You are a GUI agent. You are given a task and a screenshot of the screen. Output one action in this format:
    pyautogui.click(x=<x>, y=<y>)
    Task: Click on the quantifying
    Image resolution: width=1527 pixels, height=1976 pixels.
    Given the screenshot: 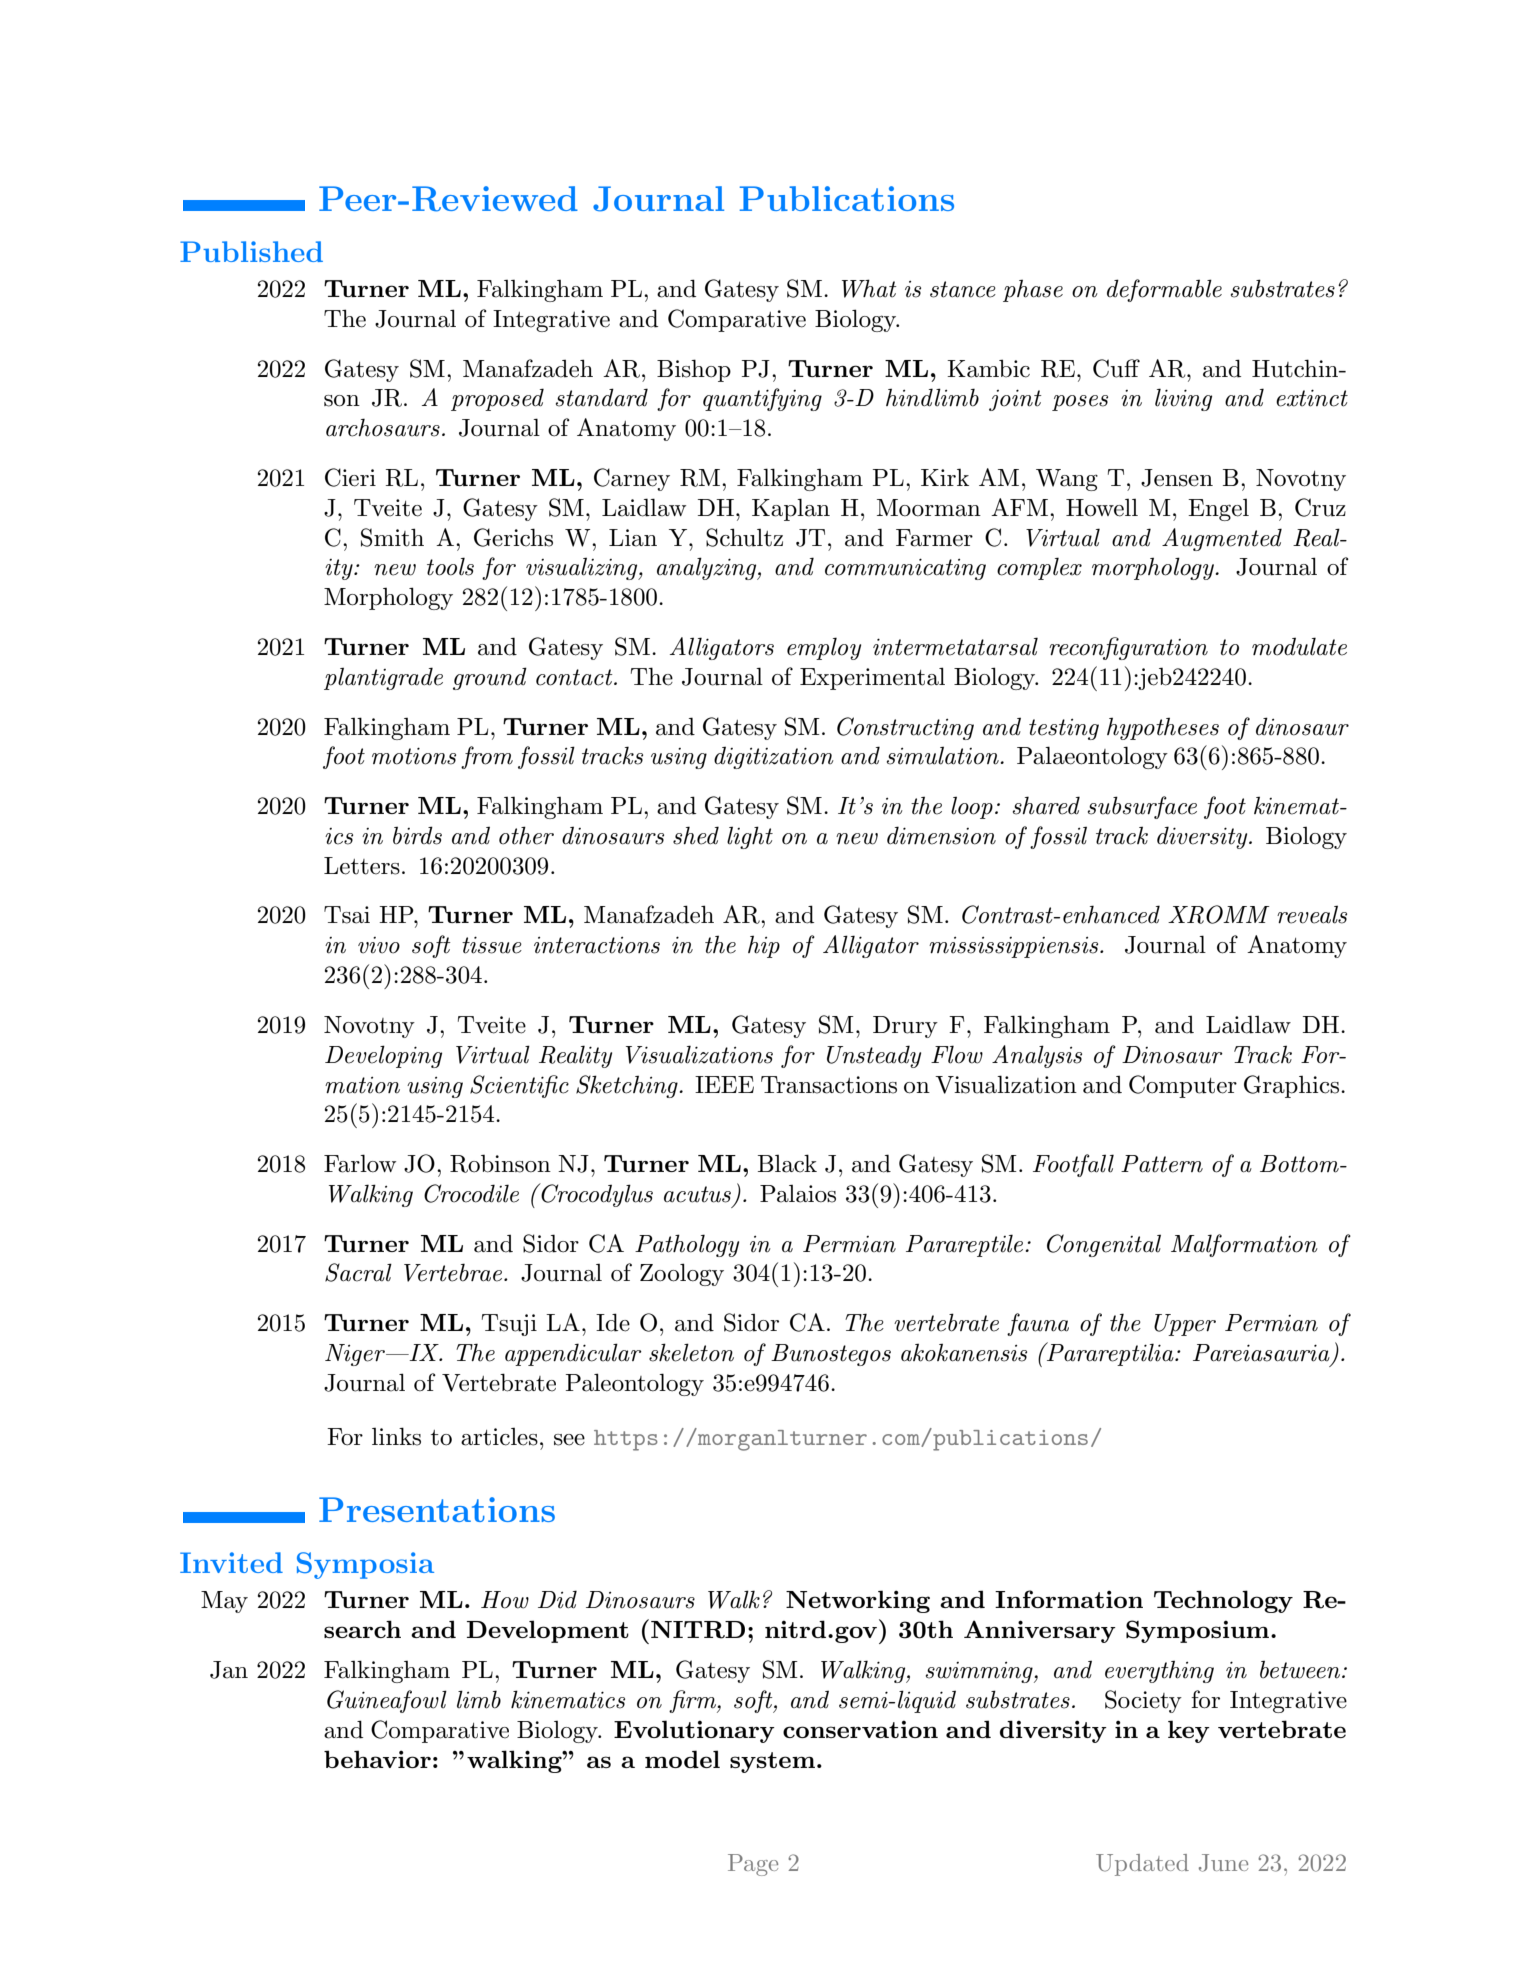 What is the action you would take?
    pyautogui.click(x=762, y=399)
